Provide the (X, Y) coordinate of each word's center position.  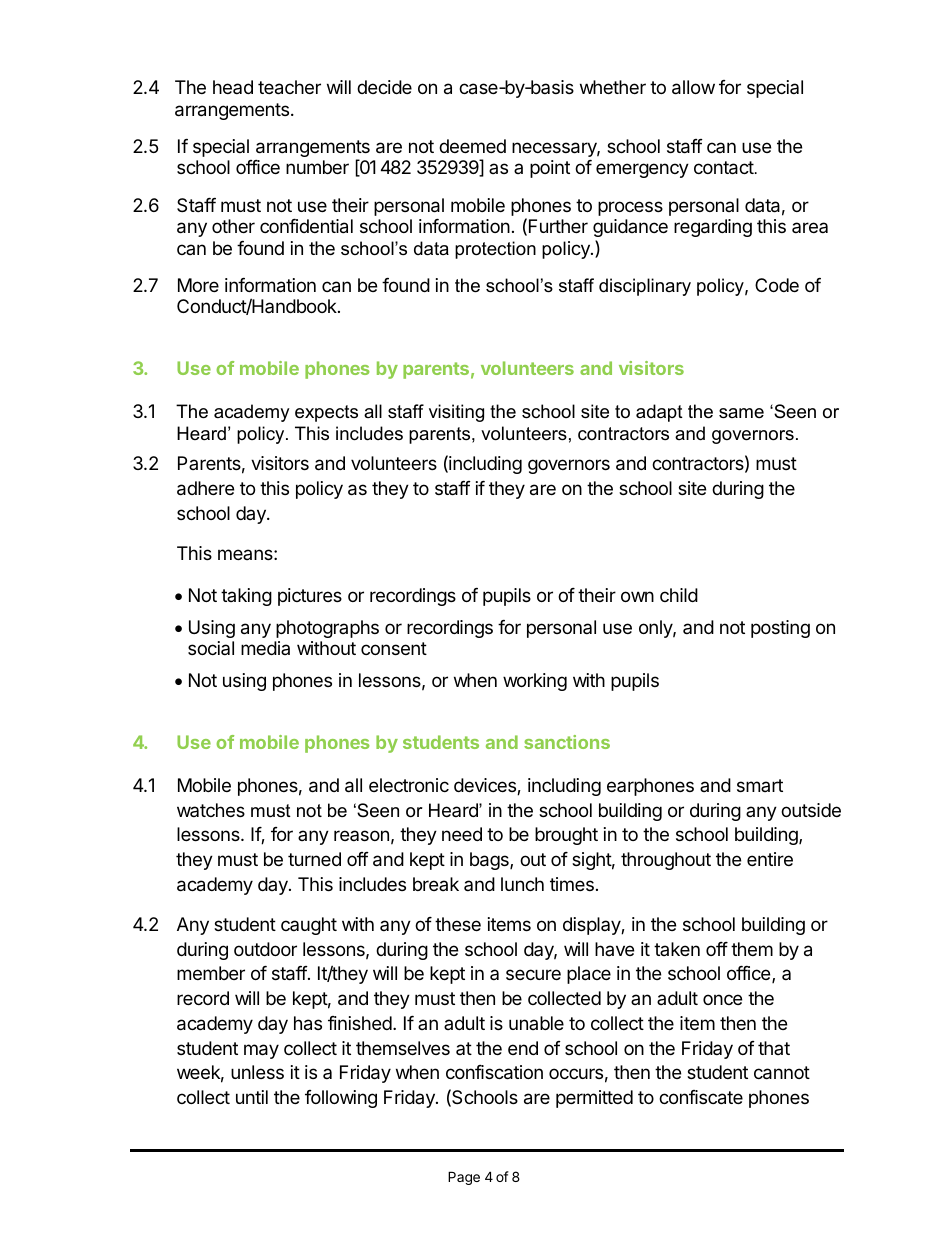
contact (724, 168)
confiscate (701, 1097)
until (252, 1097)
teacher (289, 87)
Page (464, 1178)
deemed (472, 146)
